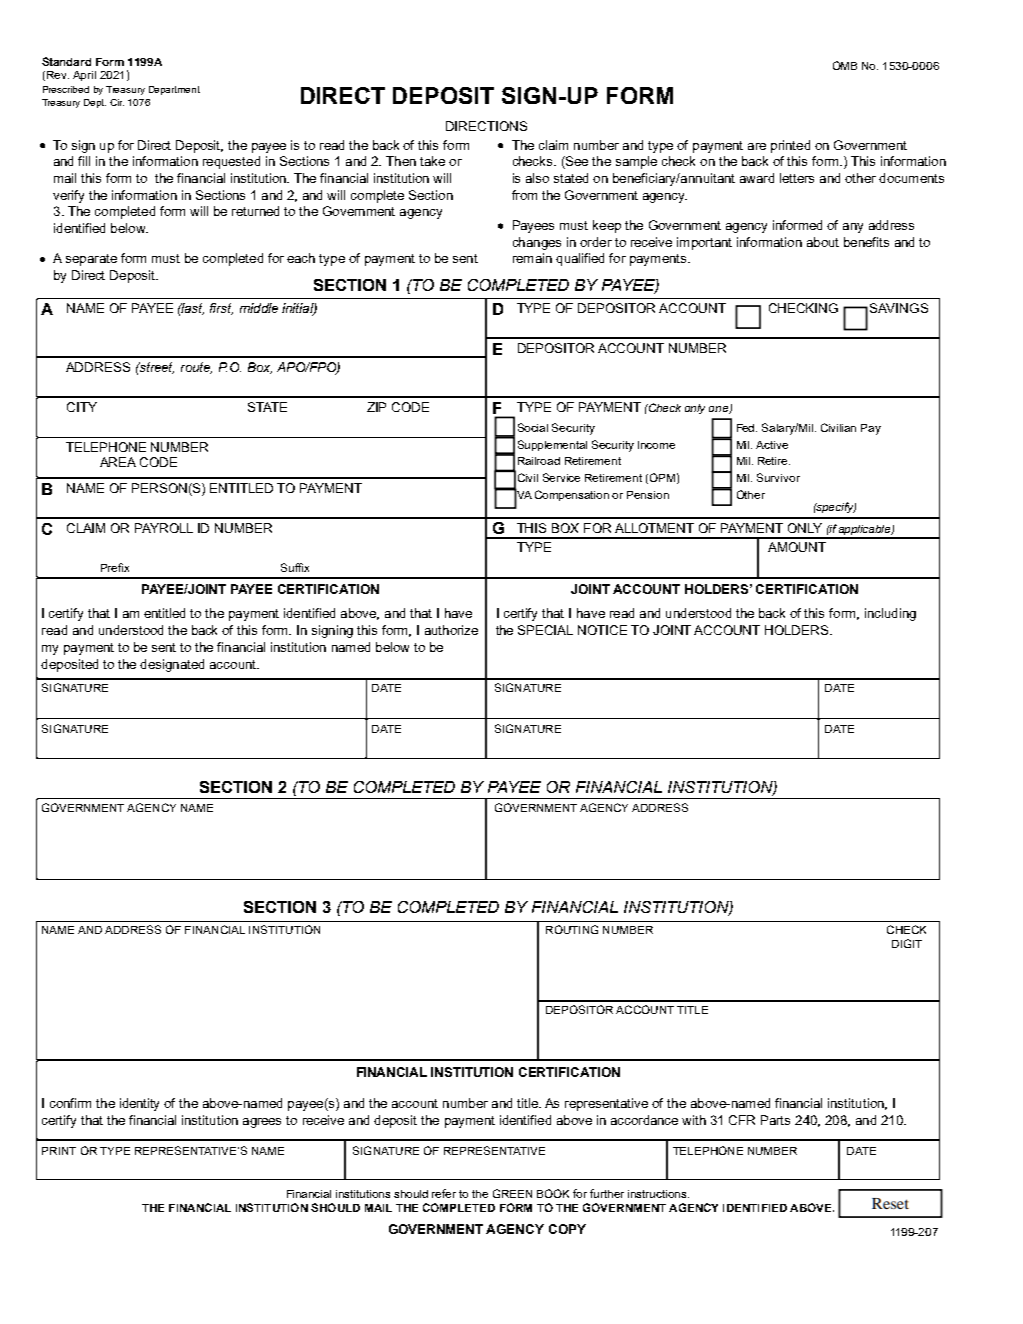 This document has height=1324, width=1023. Describe the element at coordinates (118, 462) in the document. I see `AREA` at that location.
